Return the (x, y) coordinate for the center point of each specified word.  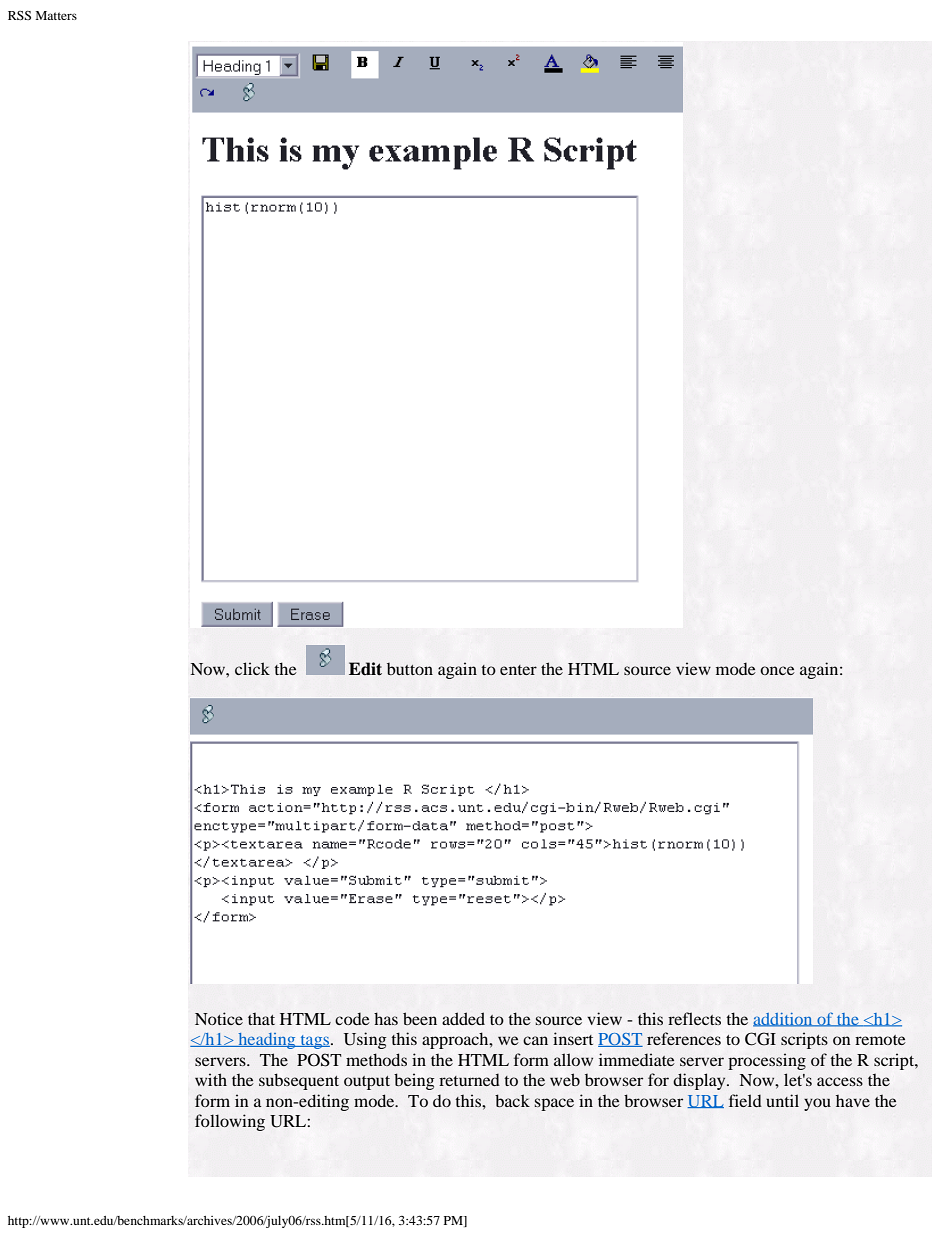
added (463, 1018)
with (211, 1079)
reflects (694, 1018)
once (777, 670)
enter (518, 670)
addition (784, 1020)
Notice (219, 1018)
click (252, 668)
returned (469, 1079)
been (420, 1018)
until (782, 1100)
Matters (56, 15)
